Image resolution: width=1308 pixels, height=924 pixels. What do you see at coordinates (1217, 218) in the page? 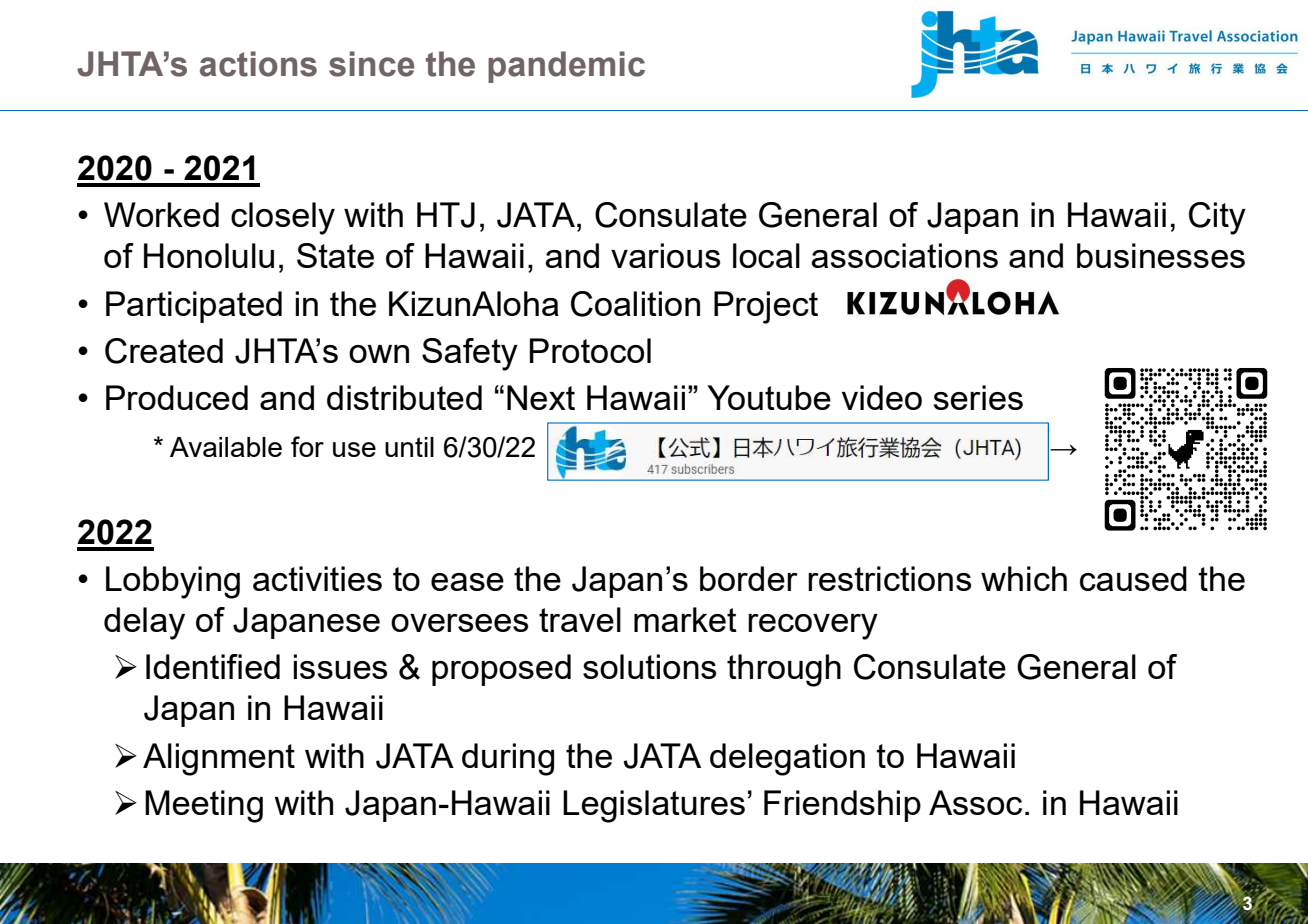
I see `City` at bounding box center [1217, 218].
